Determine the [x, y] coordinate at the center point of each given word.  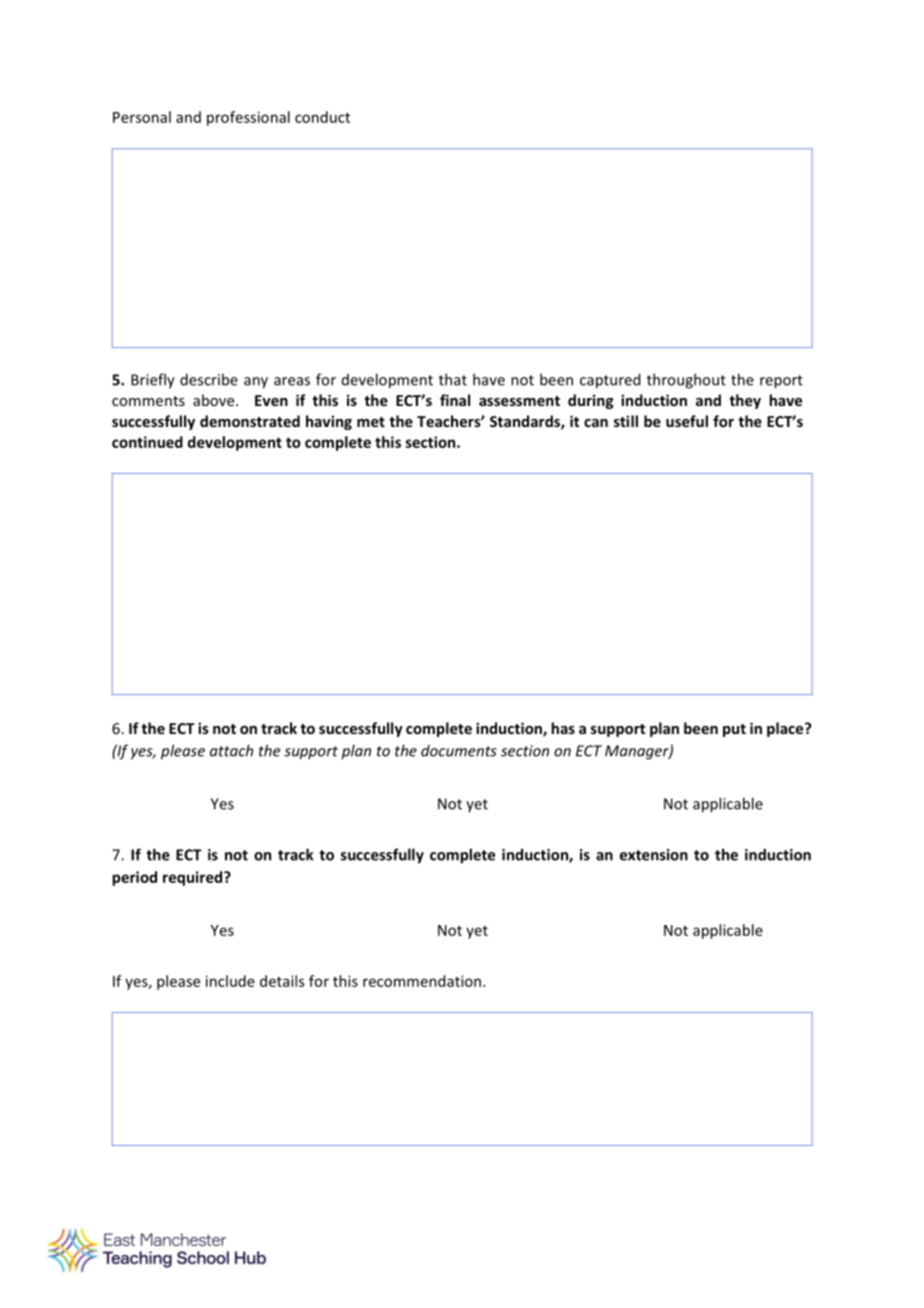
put [734, 730]
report [781, 382]
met [371, 422]
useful [687, 421]
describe [209, 379]
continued [147, 442]
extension [654, 855]
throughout [686, 381]
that [453, 379]
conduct [322, 117]
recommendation [423, 981]
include [230, 981]
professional [248, 118]
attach [231, 750]
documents [459, 751]
